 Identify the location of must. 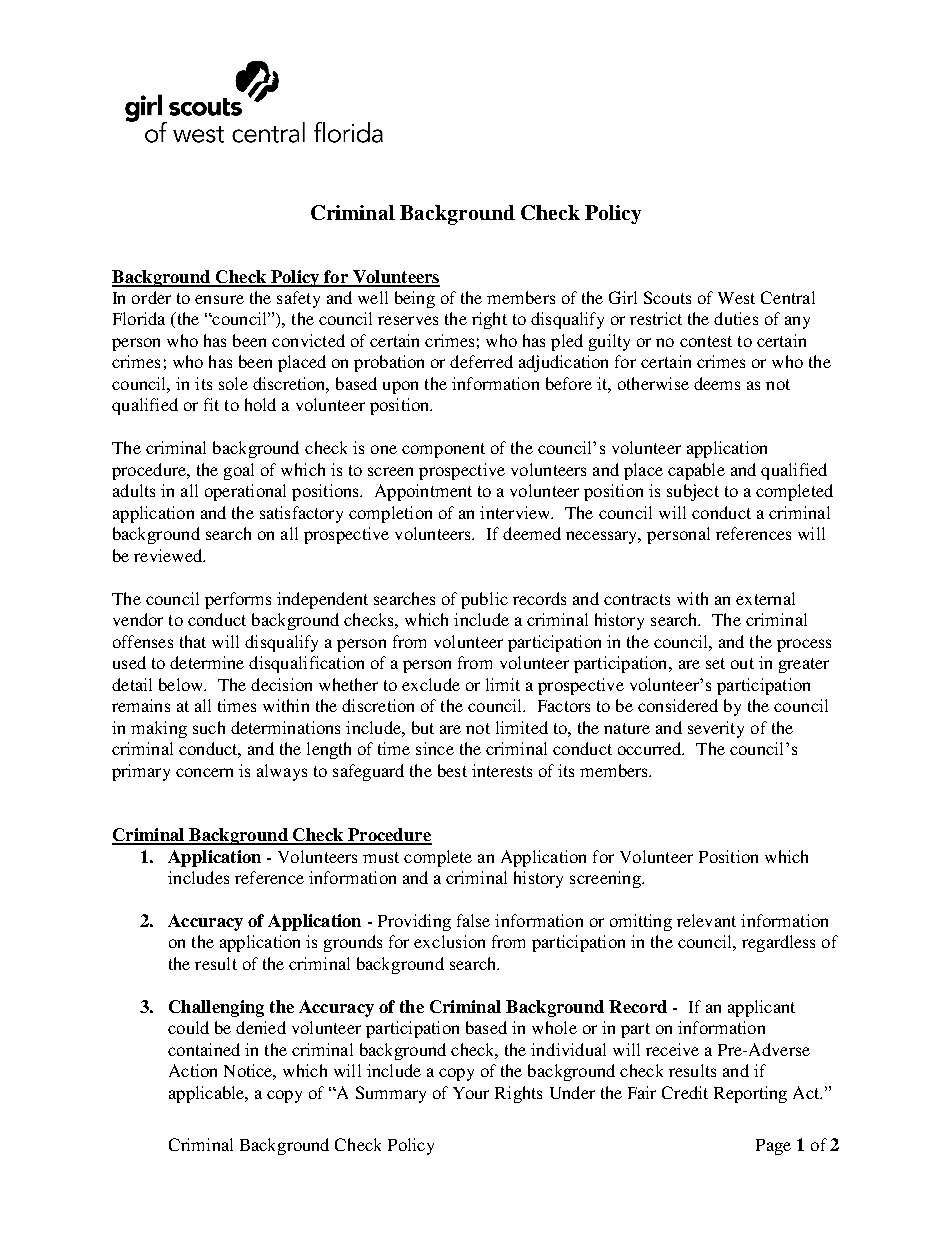
(381, 857).
